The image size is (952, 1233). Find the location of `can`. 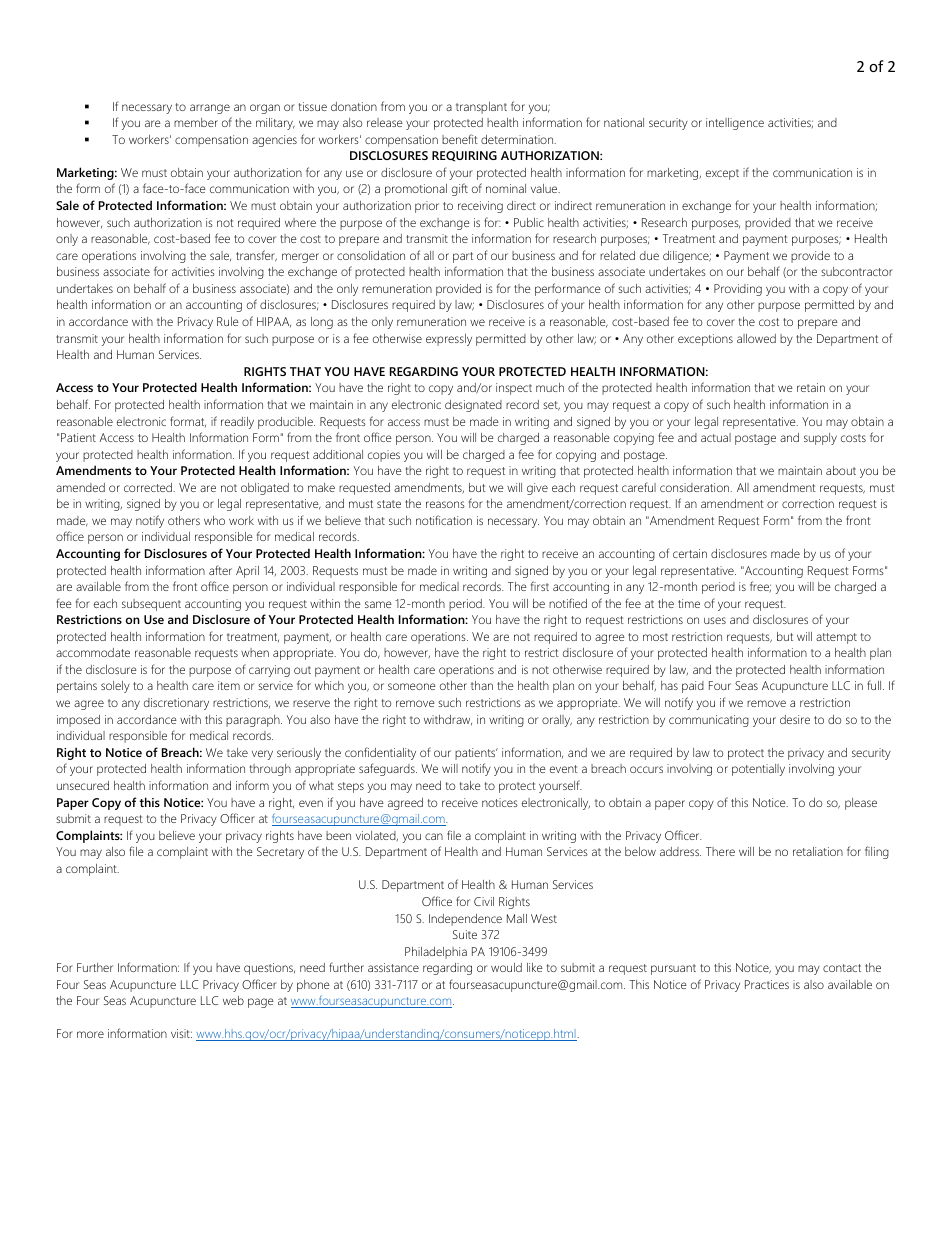

can is located at coordinates (434, 836).
